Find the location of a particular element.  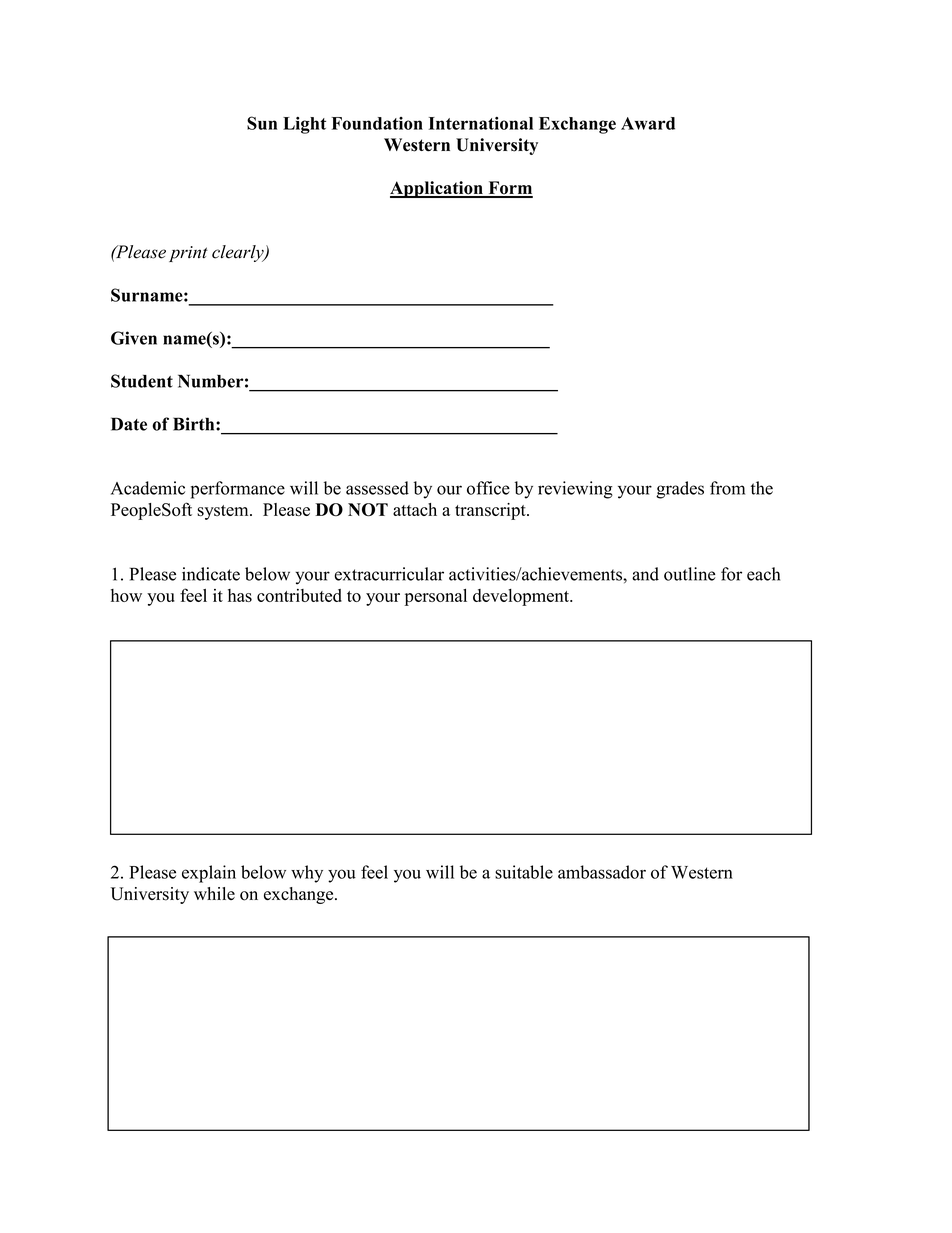

has is located at coordinates (240, 595).
